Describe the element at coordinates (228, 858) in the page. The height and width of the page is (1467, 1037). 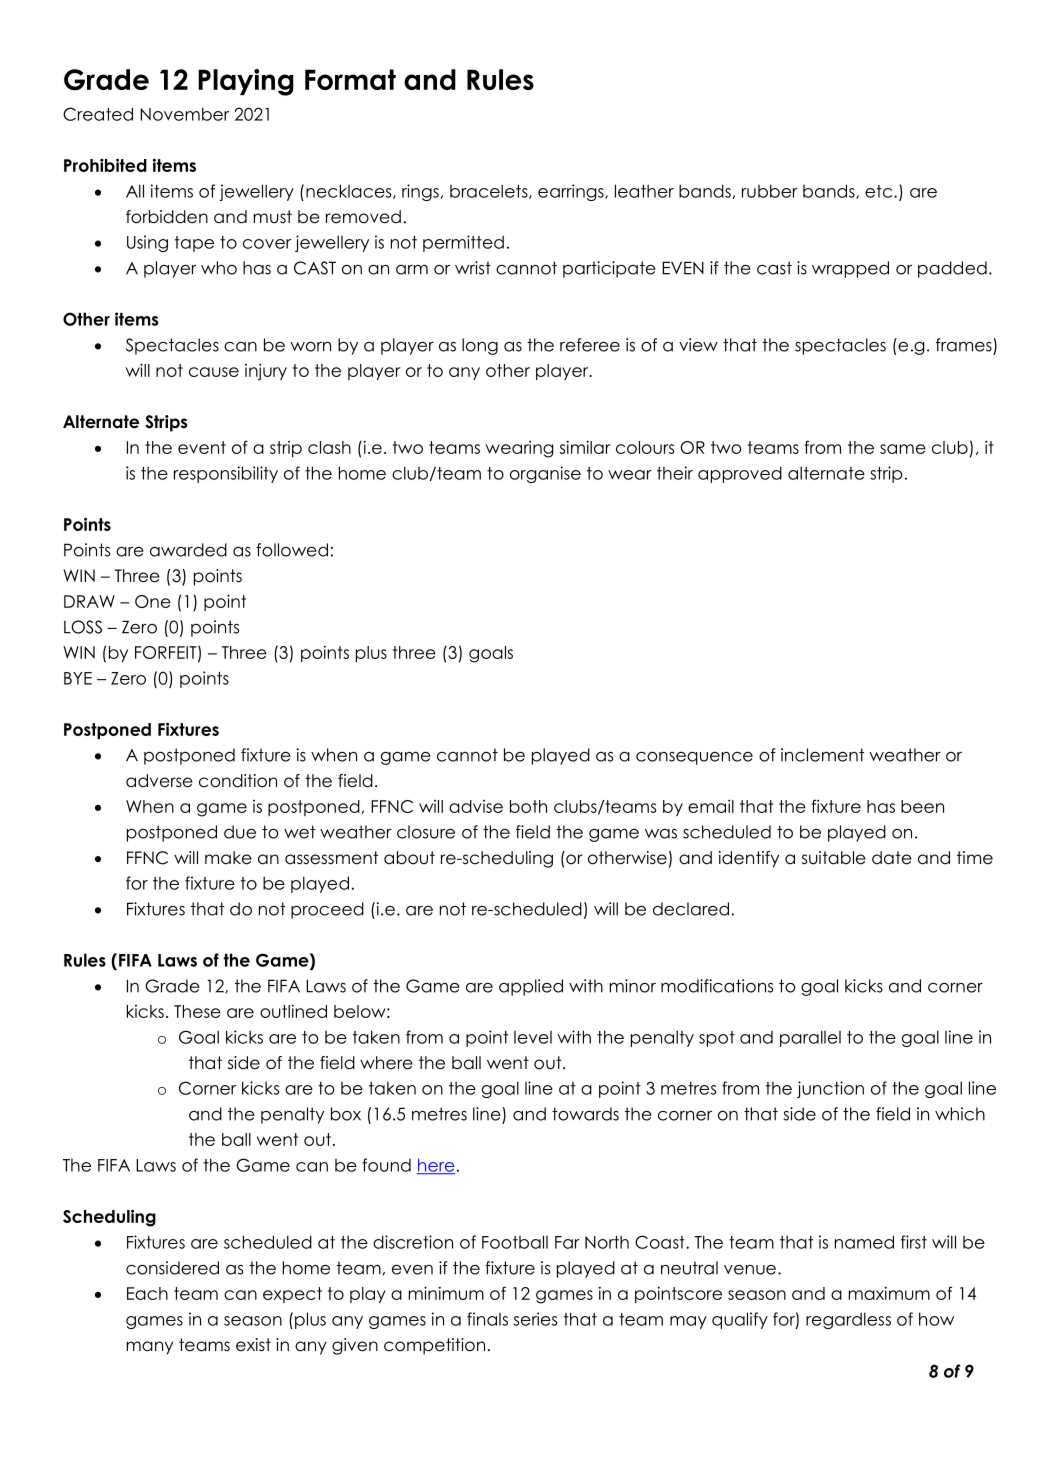
I see `make` at that location.
